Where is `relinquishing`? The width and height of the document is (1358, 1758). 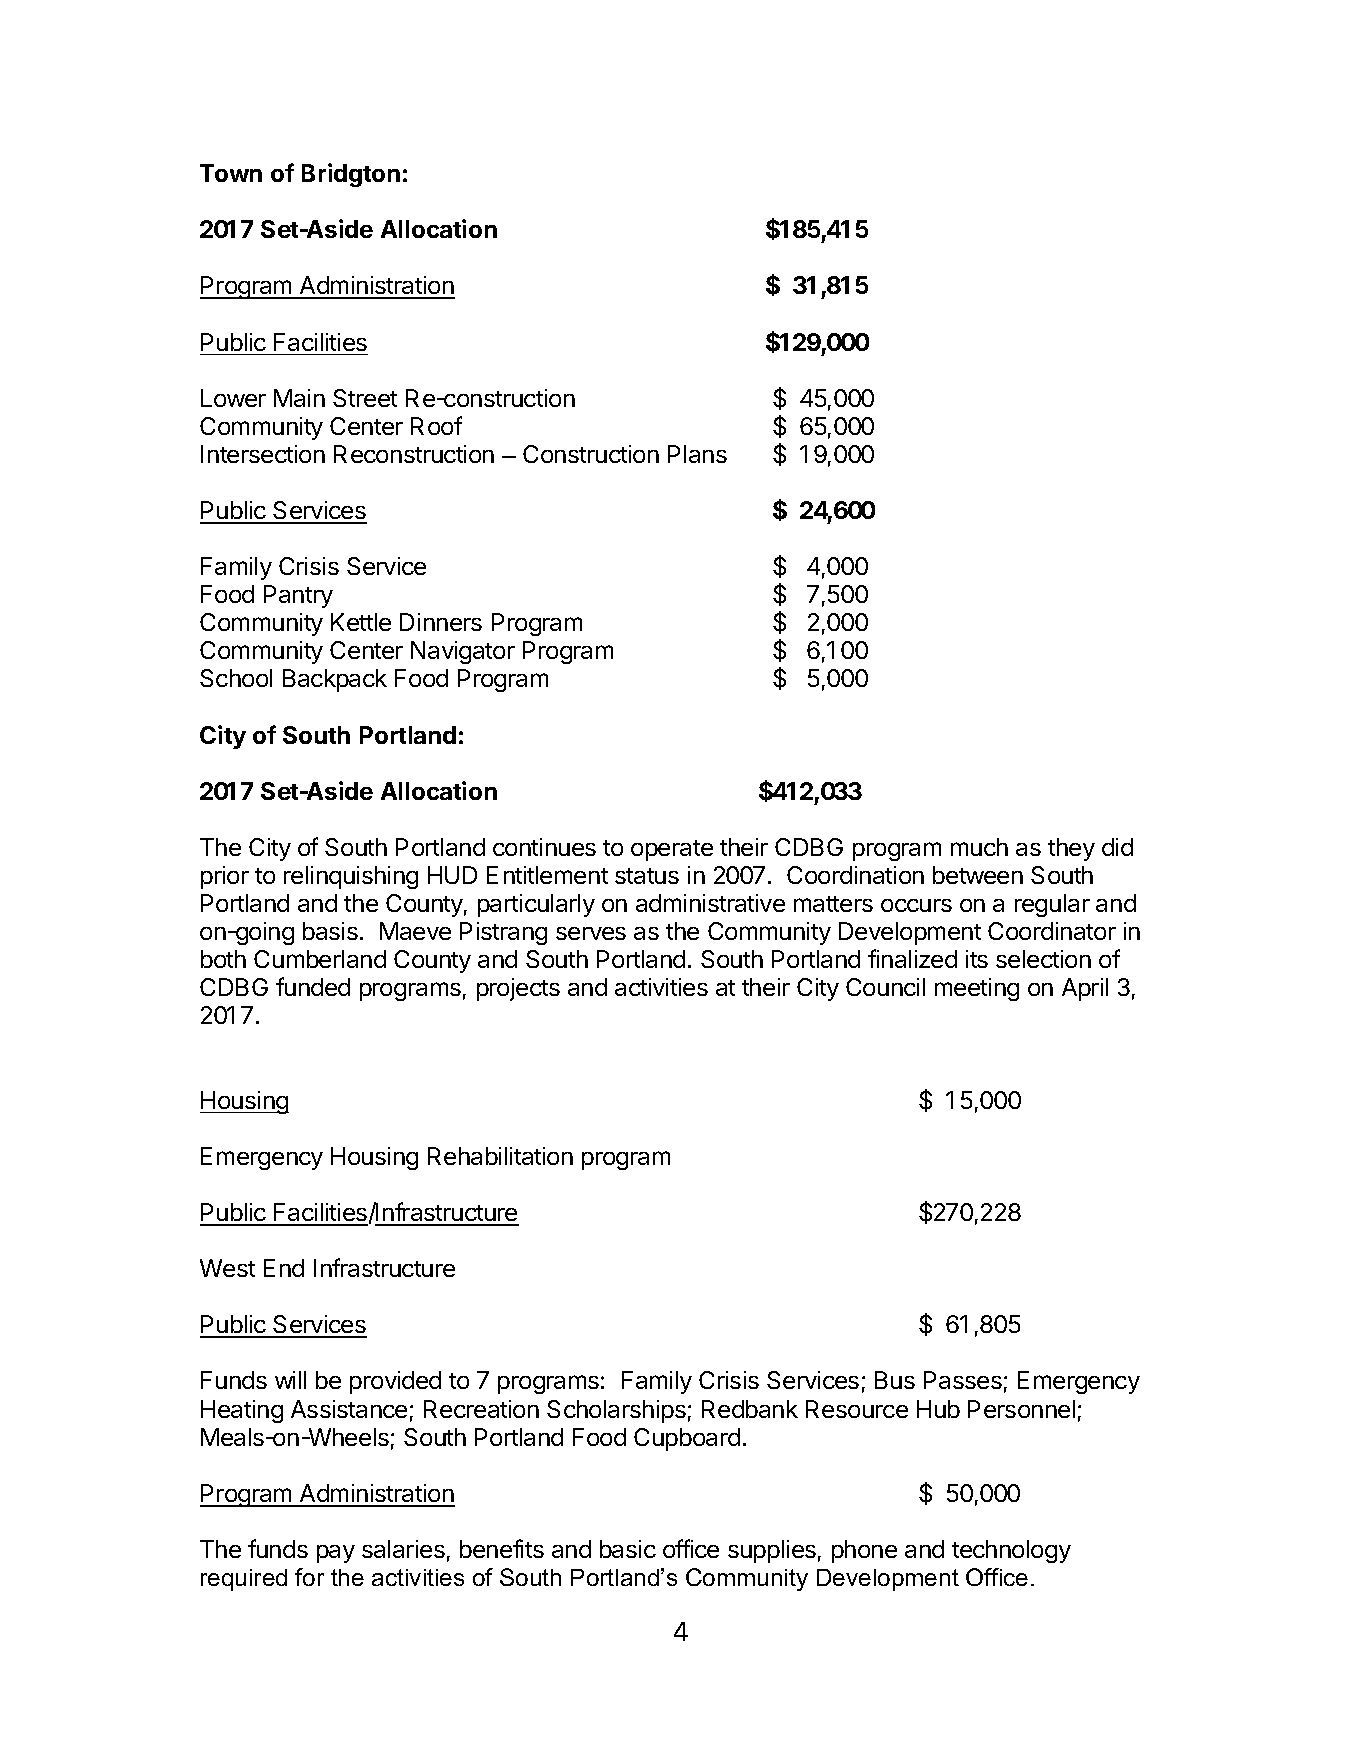 relinquishing is located at coordinates (351, 877).
